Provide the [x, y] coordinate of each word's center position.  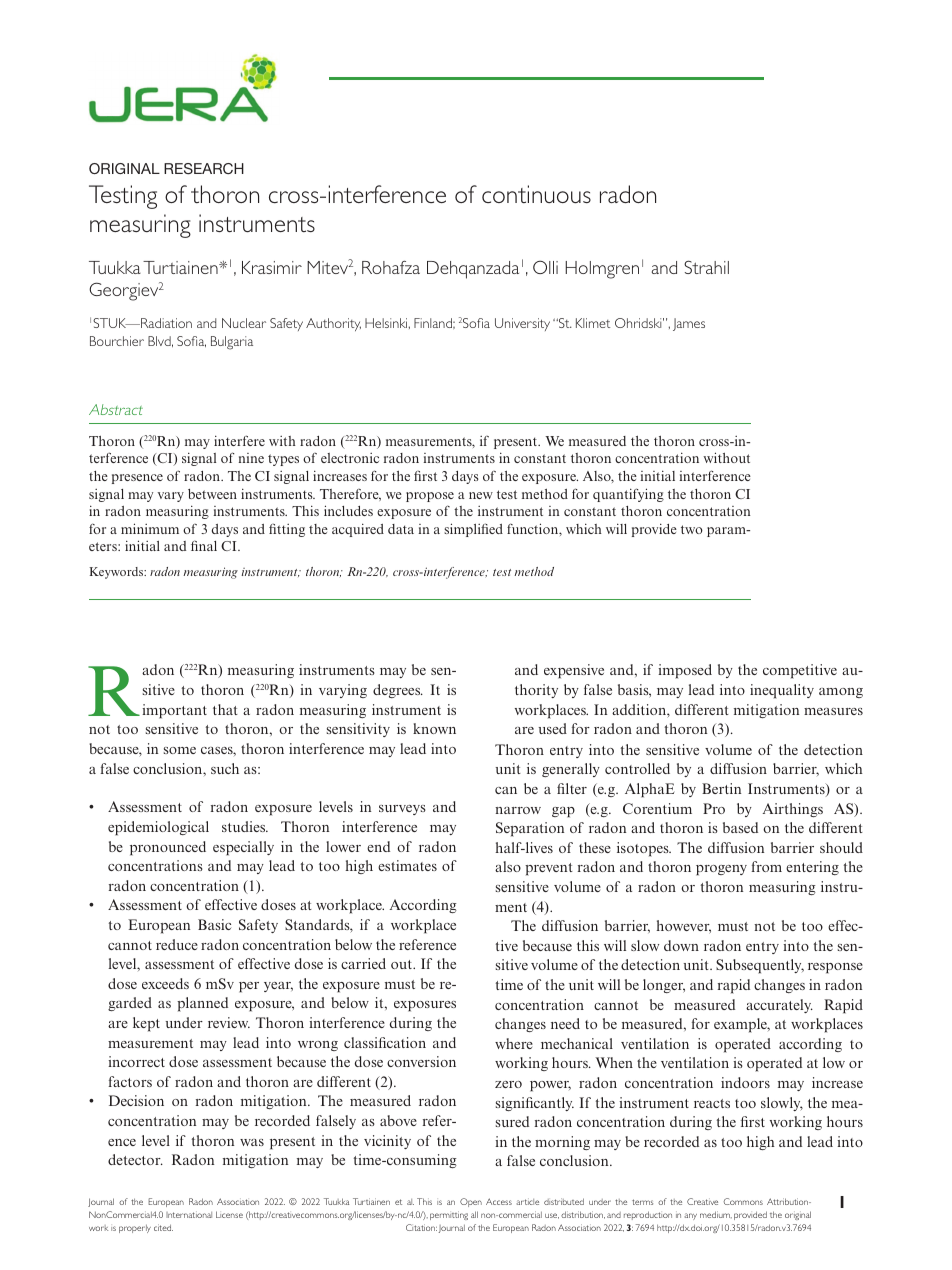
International [189, 1215]
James [689, 324]
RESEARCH [204, 168]
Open [471, 1202]
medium [716, 1214]
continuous [536, 194]
